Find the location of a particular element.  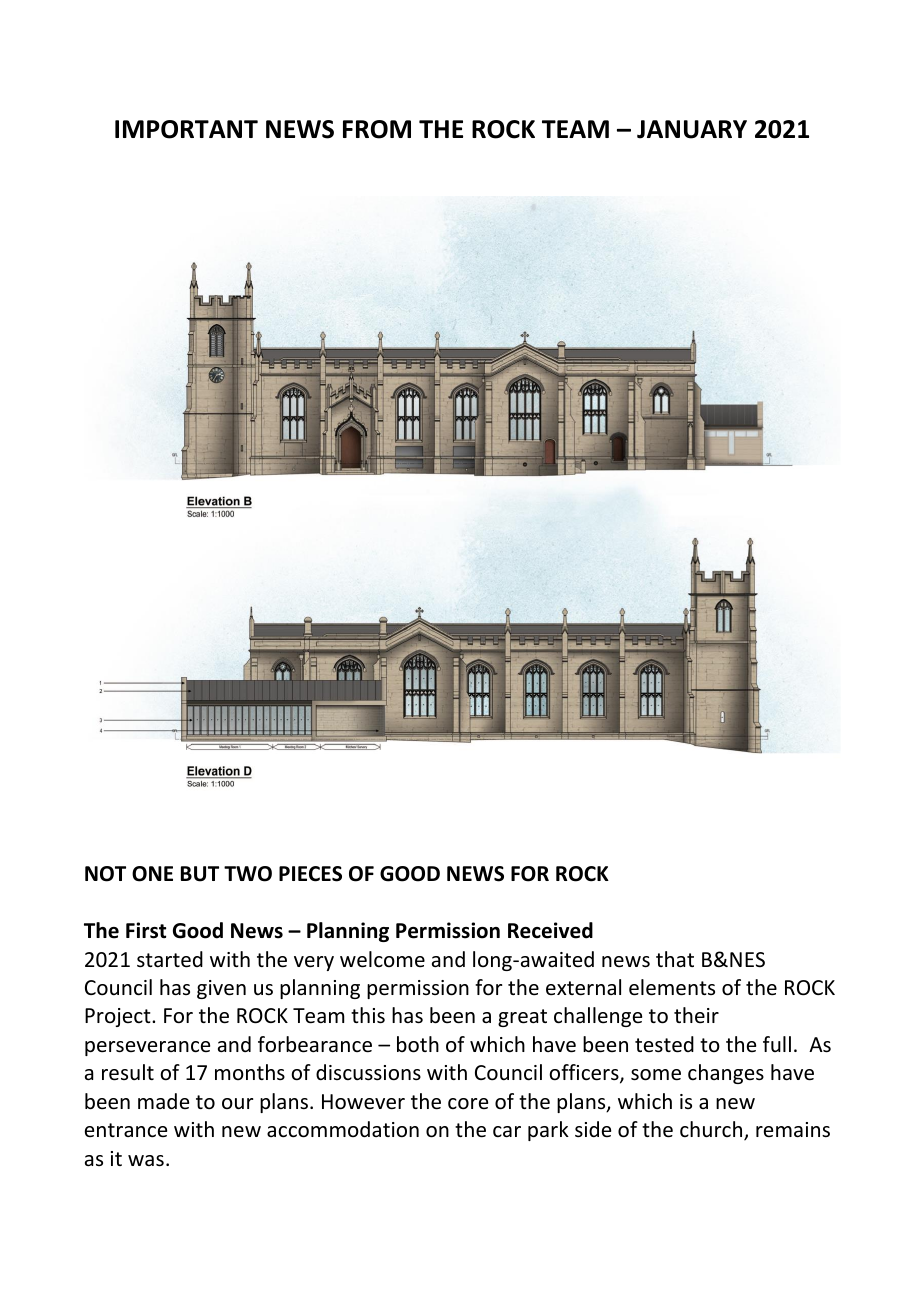

Received is located at coordinates (550, 930).
